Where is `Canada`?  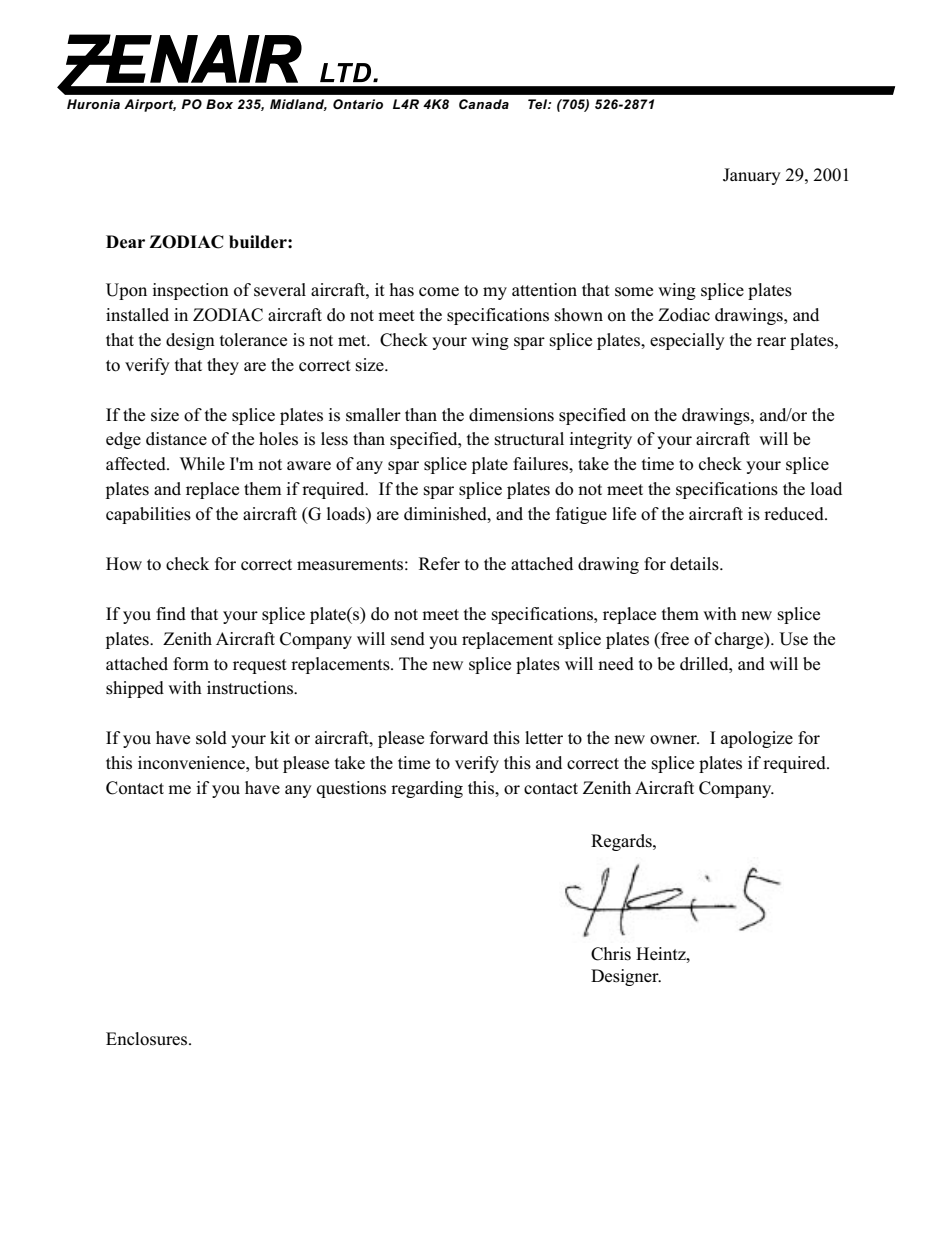 Canada is located at coordinates (484, 104).
